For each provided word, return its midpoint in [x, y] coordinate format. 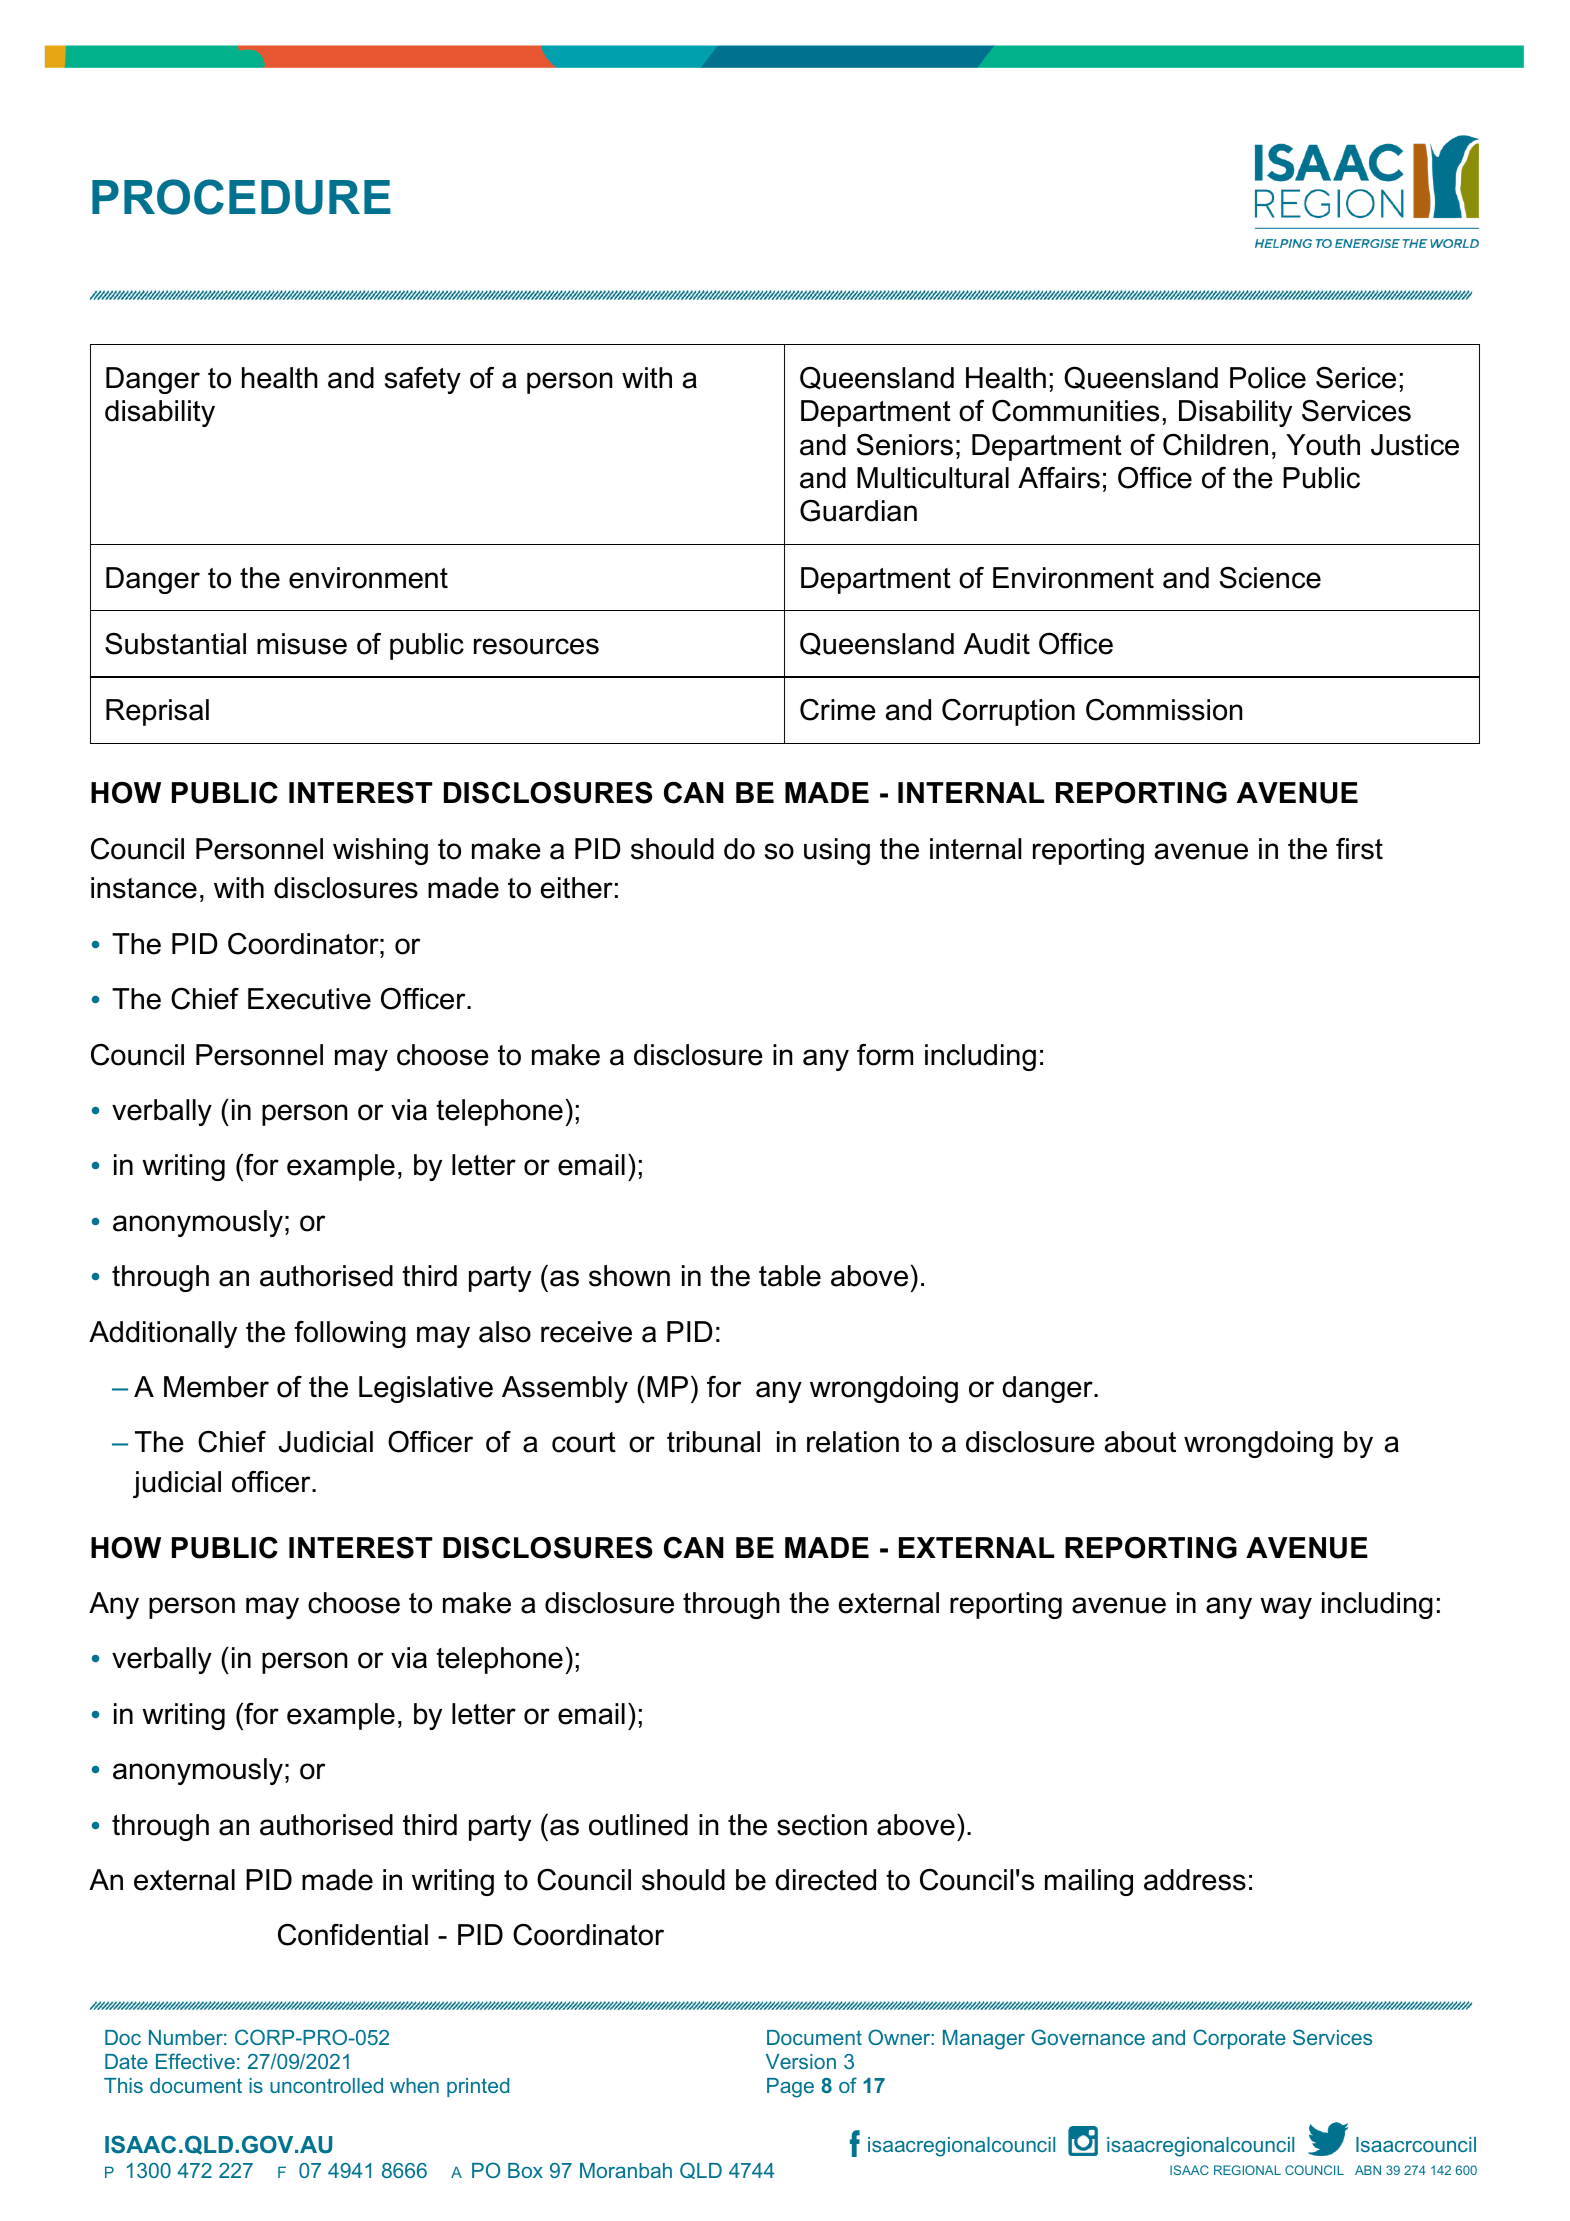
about [1140, 1442]
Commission [1164, 710]
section [822, 1825]
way [1286, 1608]
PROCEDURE [241, 197]
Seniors [905, 445]
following [350, 1334]
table [790, 1276]
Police [1268, 378]
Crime [838, 710]
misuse [302, 644]
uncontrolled [326, 2085]
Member [216, 1387]
